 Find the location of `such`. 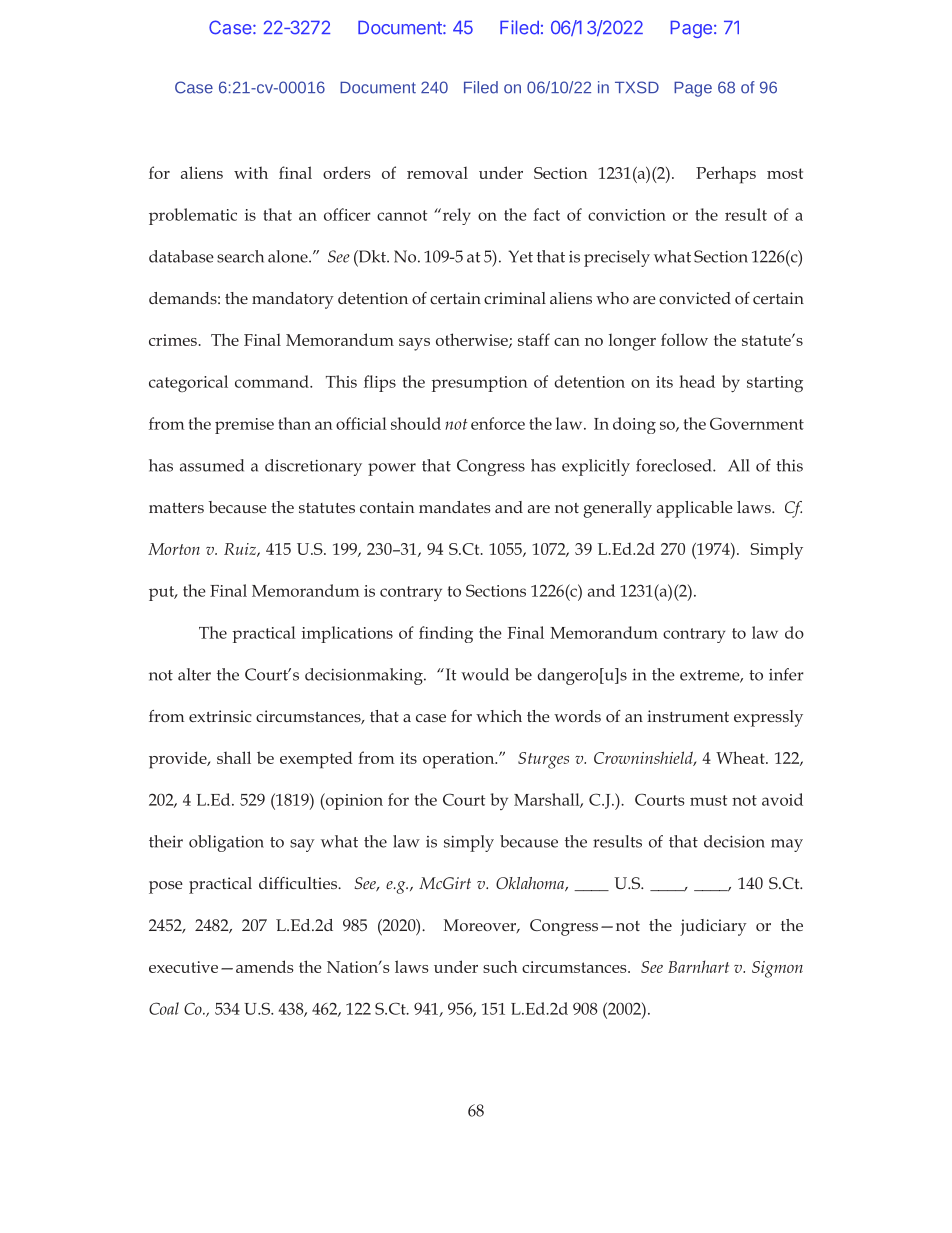

such is located at coordinates (500, 966).
